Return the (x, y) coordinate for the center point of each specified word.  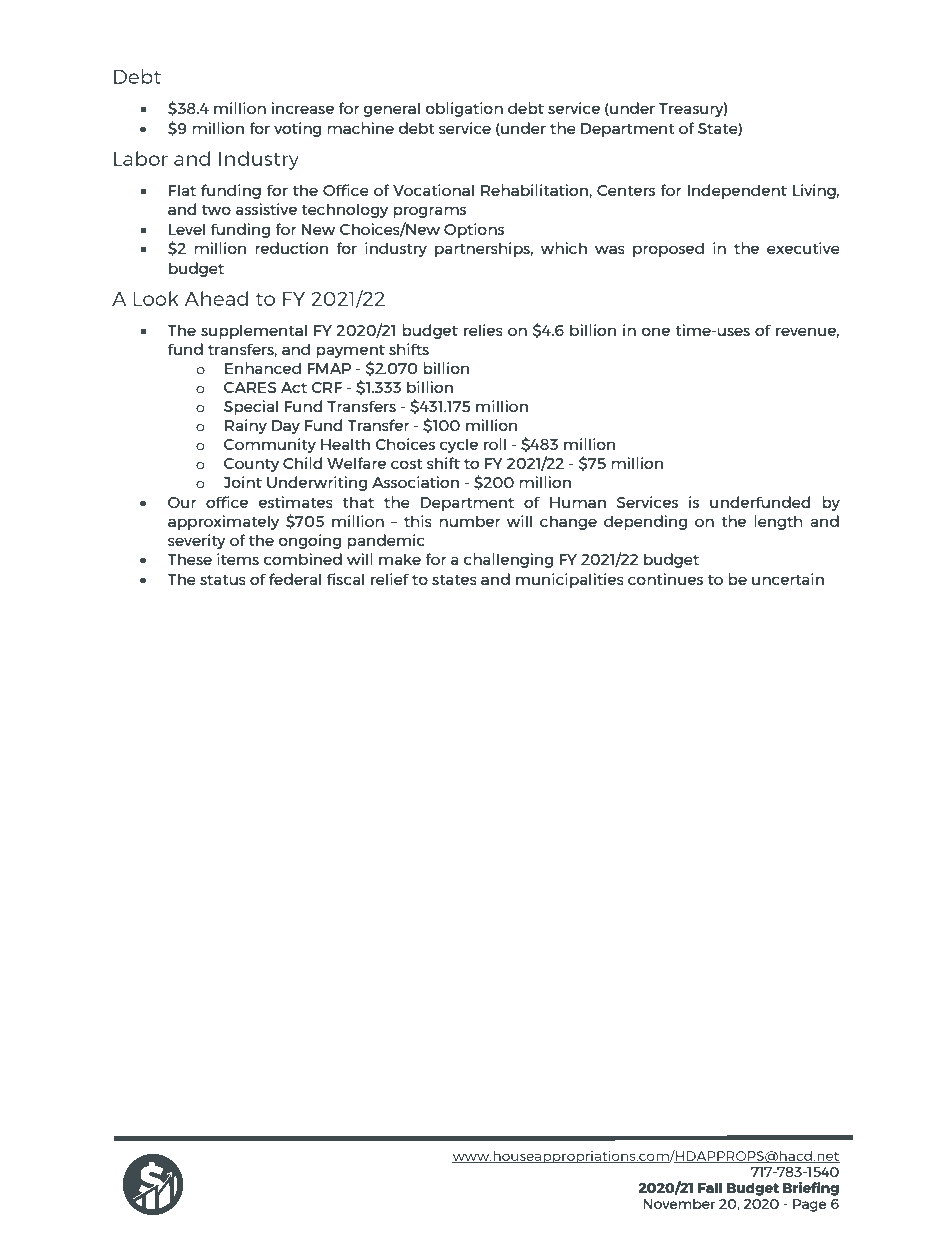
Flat (182, 190)
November (679, 1203)
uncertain (788, 579)
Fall (710, 1187)
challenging (508, 560)
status (223, 580)
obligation (464, 109)
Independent (737, 191)
